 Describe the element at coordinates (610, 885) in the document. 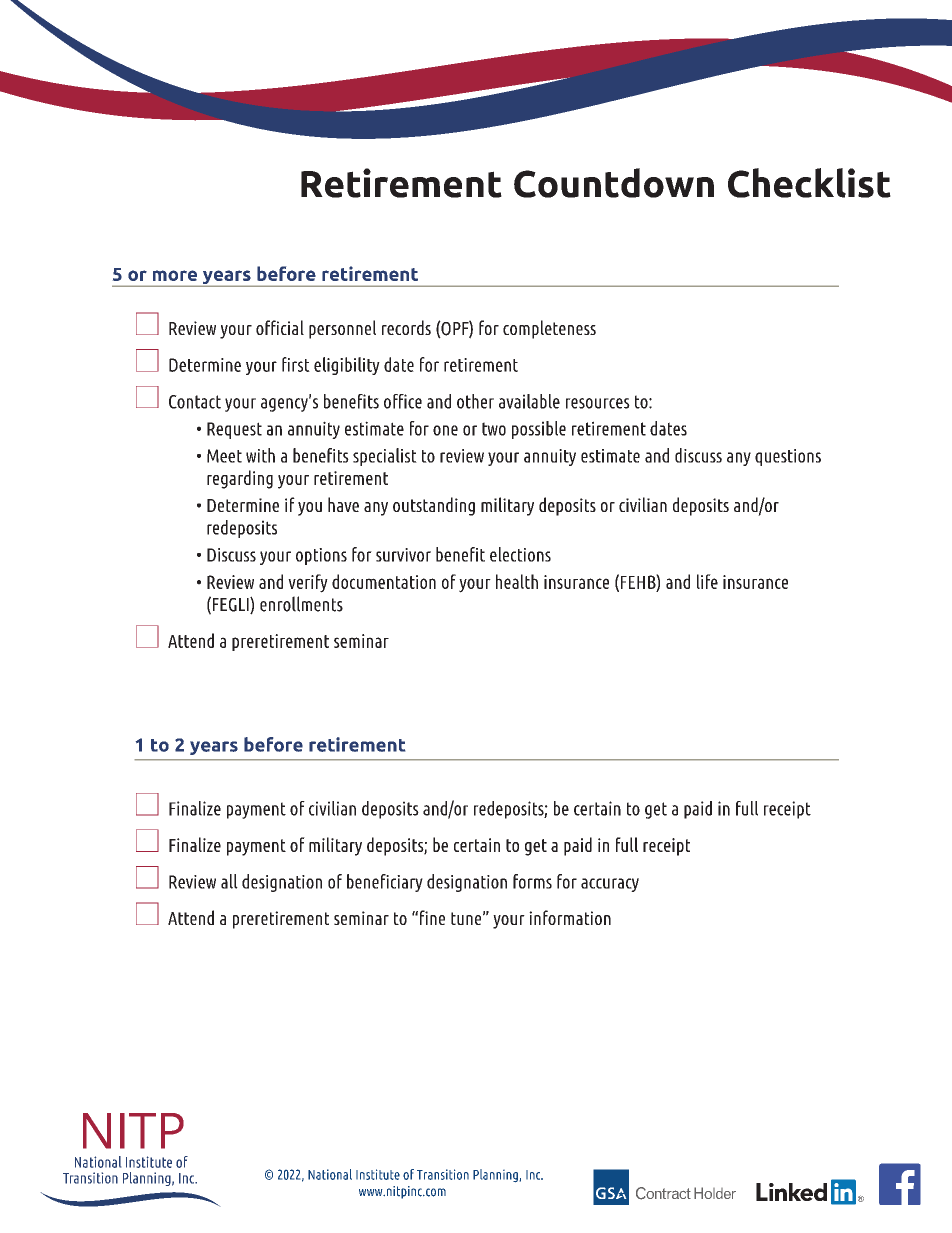

I see `accuracy` at that location.
